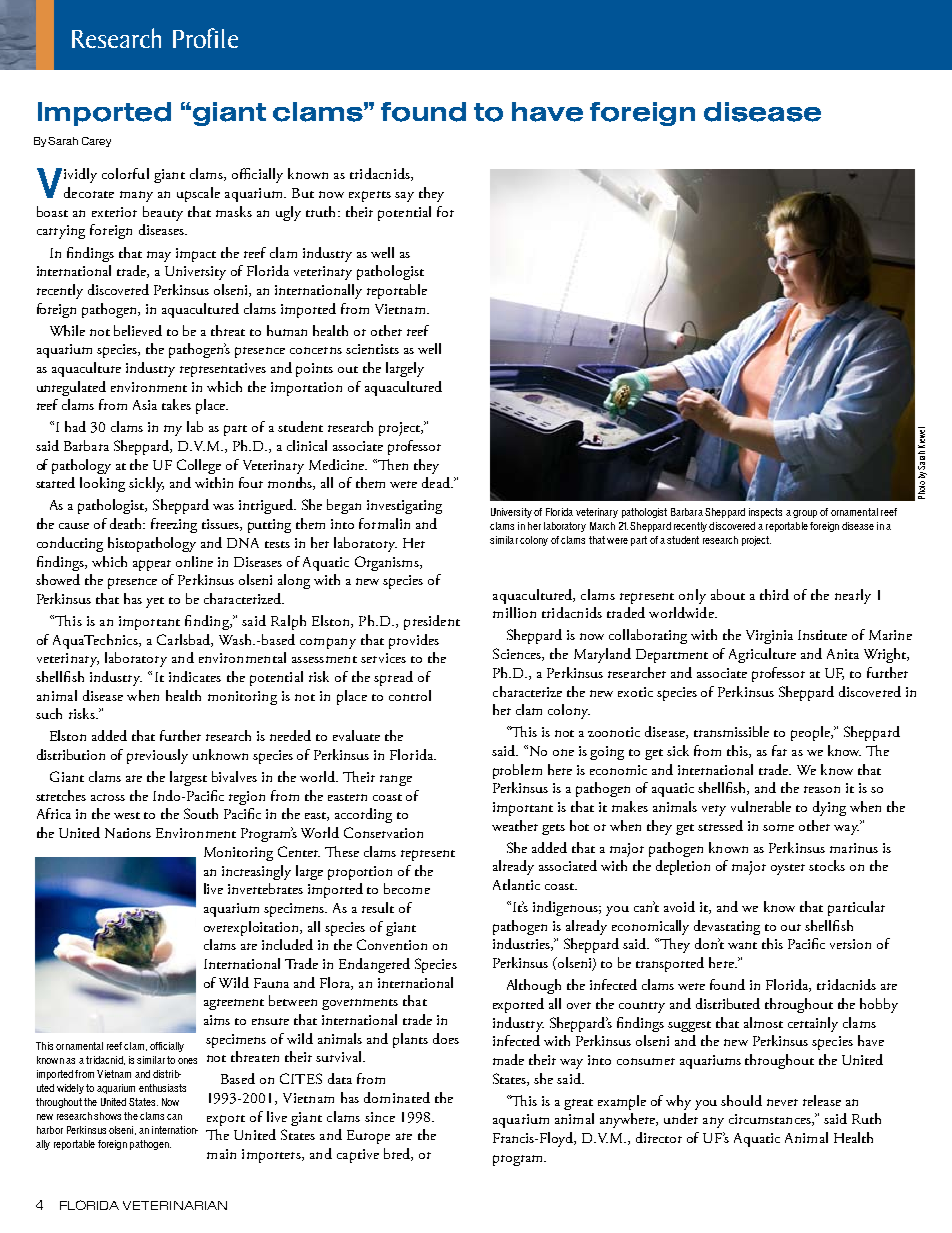 The height and width of the screenshot is (1233, 952). Describe the element at coordinates (370, 196) in the screenshot. I see `experts` at that location.
